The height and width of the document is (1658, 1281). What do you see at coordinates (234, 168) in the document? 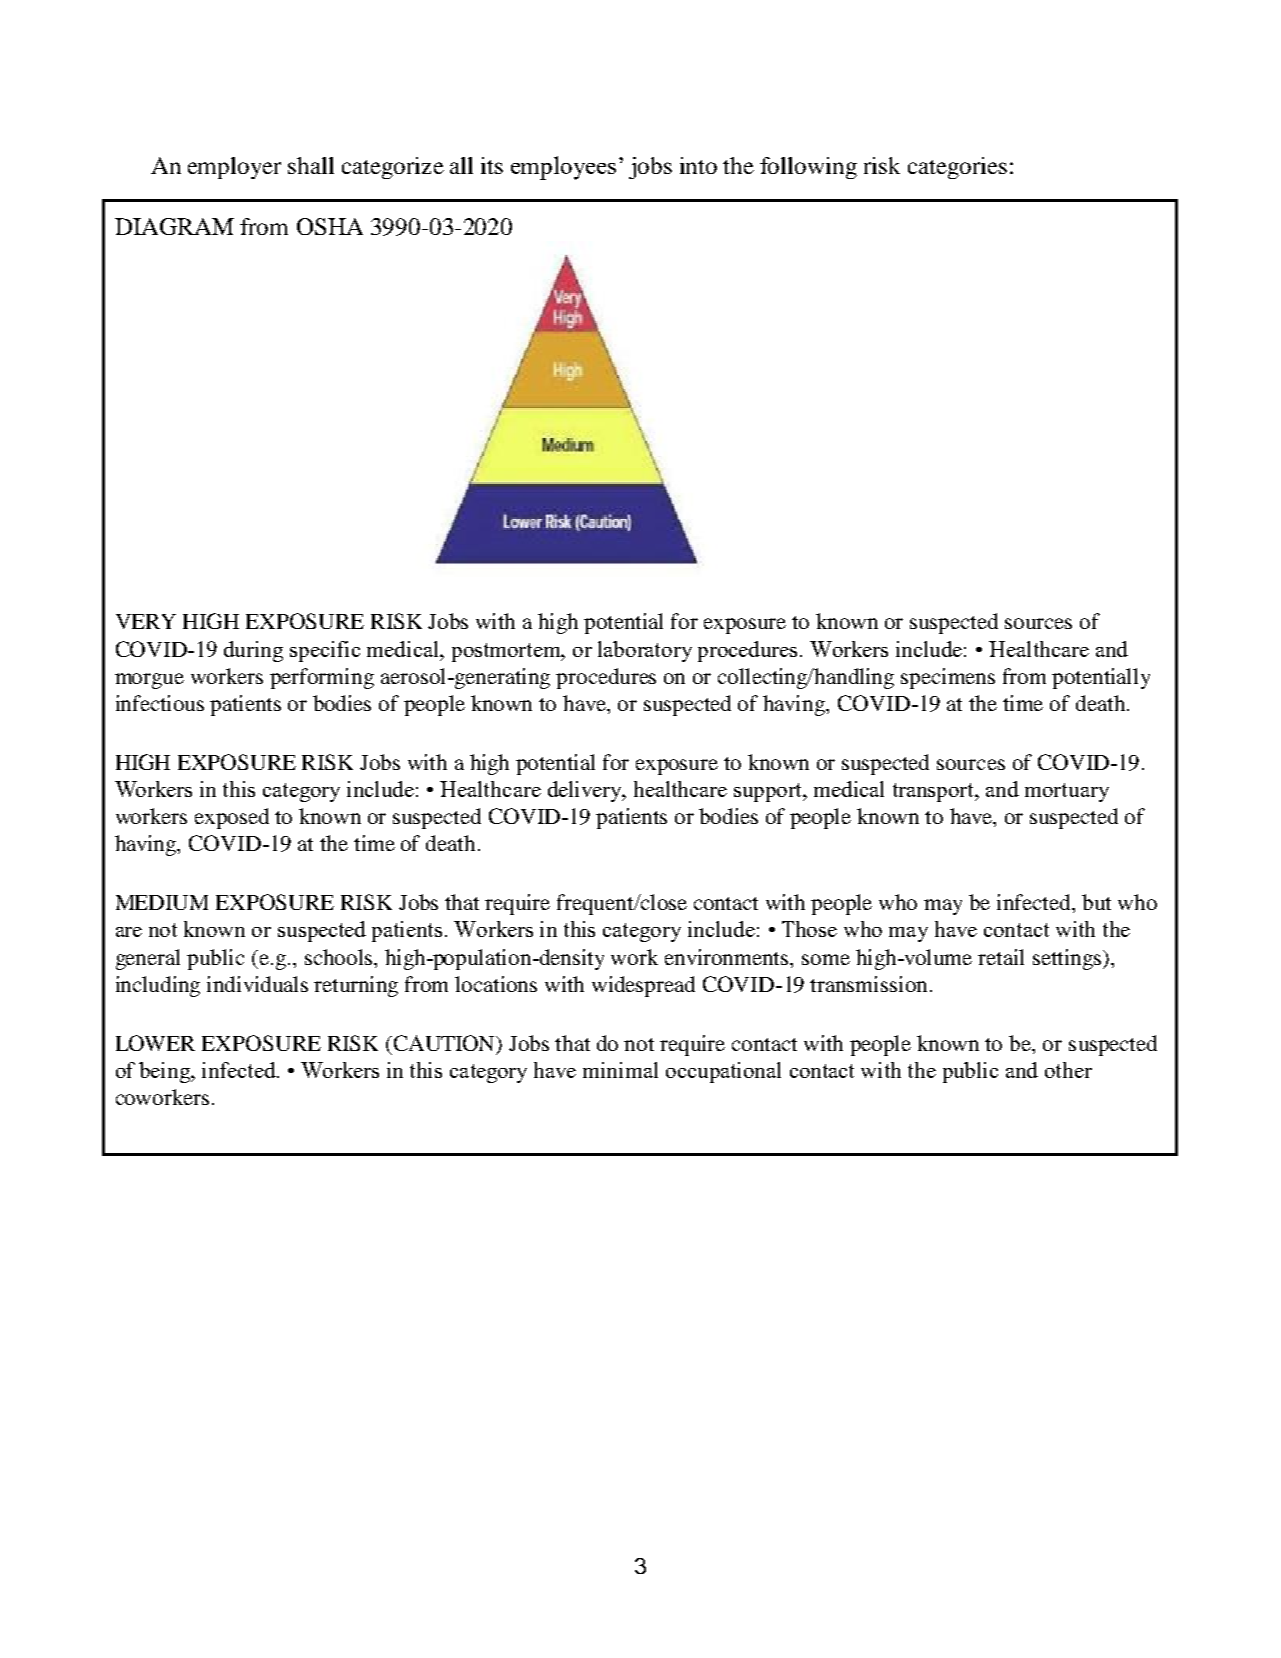
I see `employer` at bounding box center [234, 168].
